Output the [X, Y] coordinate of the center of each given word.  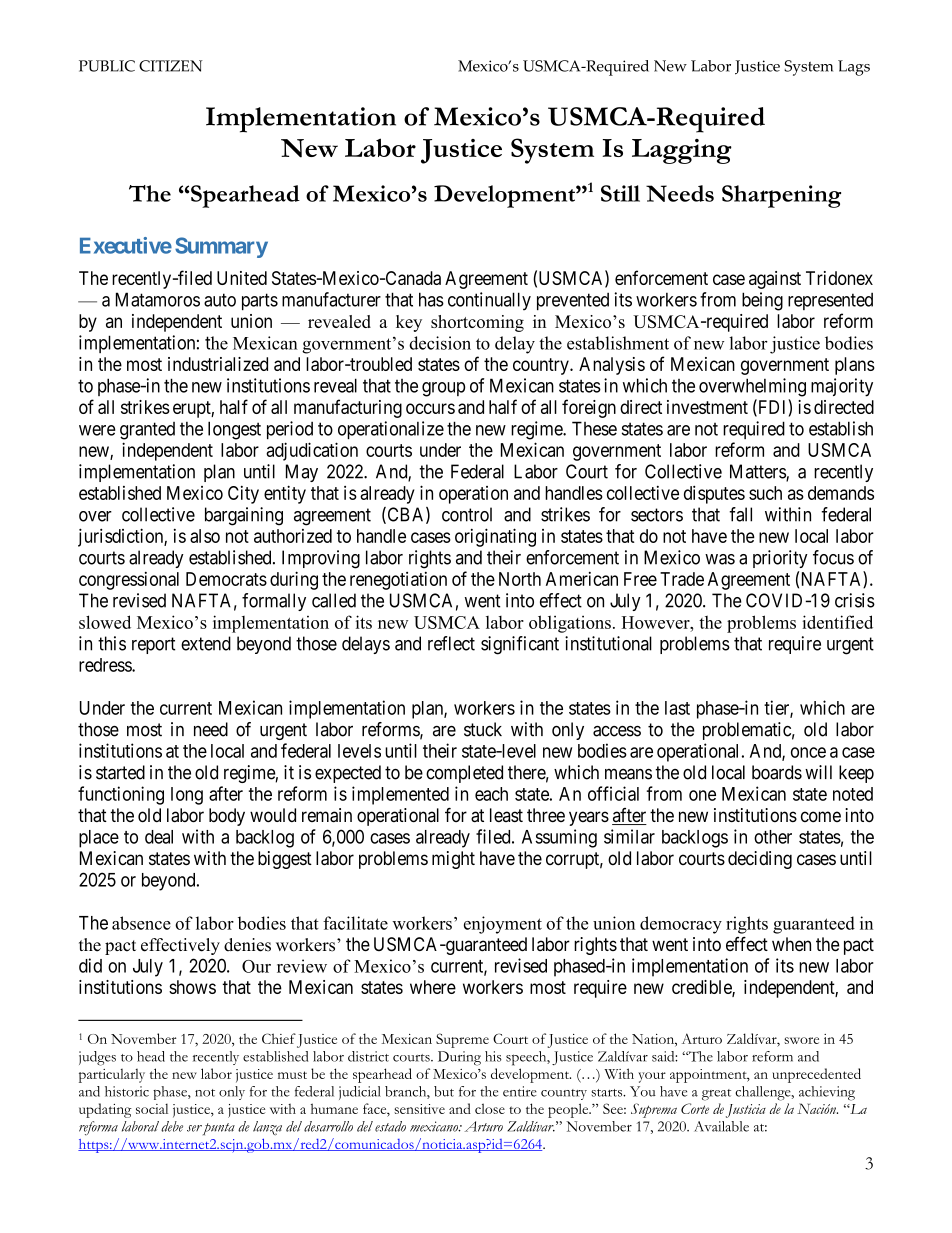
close [490, 1108]
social [152, 1108]
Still [620, 193]
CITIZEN [171, 66]
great [716, 1095]
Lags [854, 68]
